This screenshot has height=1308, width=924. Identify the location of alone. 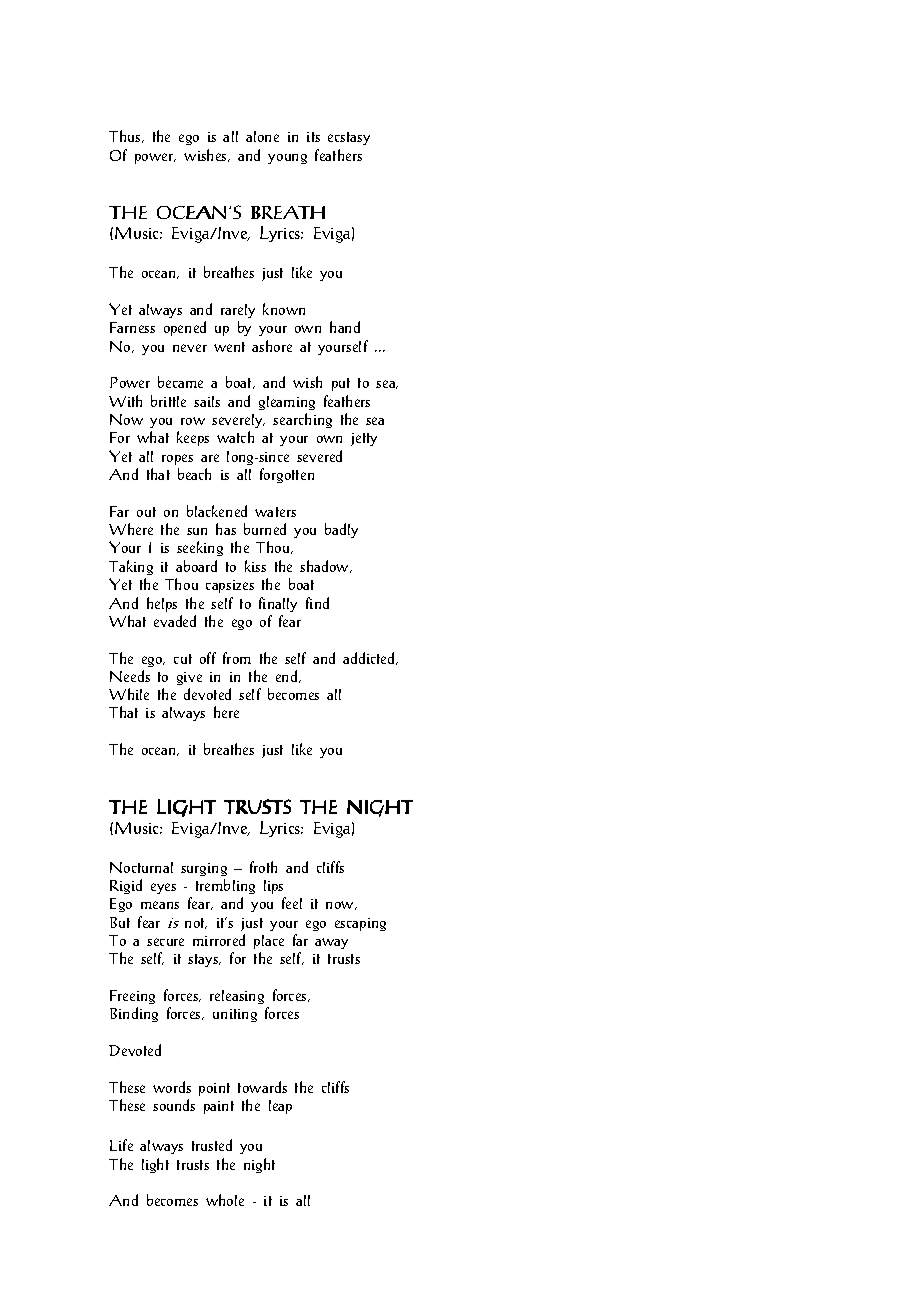
(262, 136).
